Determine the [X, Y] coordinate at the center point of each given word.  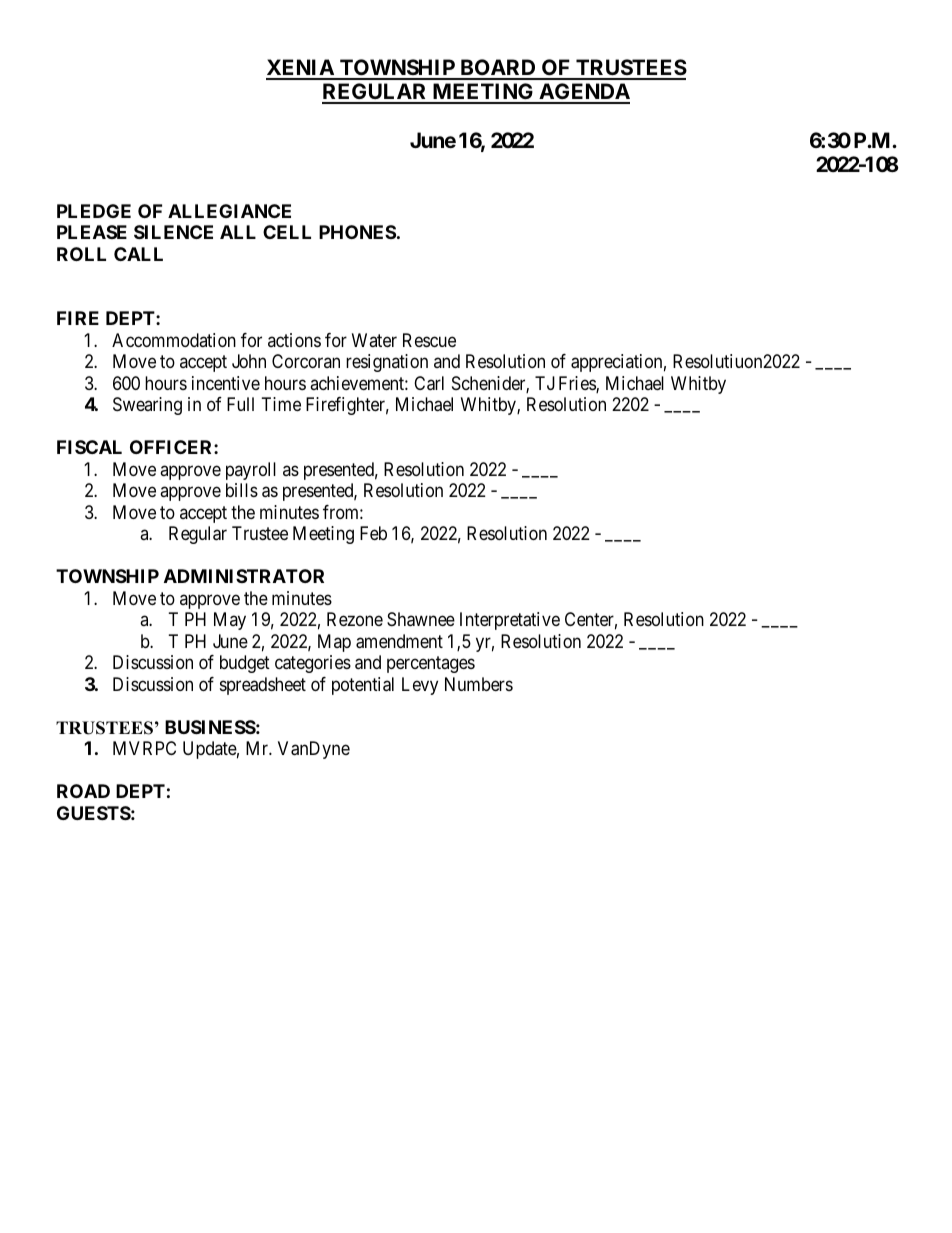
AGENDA [583, 93]
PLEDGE [94, 211]
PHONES [357, 232]
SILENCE [173, 232]
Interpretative [510, 621]
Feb [373, 533]
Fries [578, 384]
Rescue [429, 340]
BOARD [498, 69]
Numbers [479, 684]
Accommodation [174, 340]
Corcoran [306, 361]
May [230, 621]
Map [334, 643]
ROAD [83, 791]
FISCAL [89, 447]
